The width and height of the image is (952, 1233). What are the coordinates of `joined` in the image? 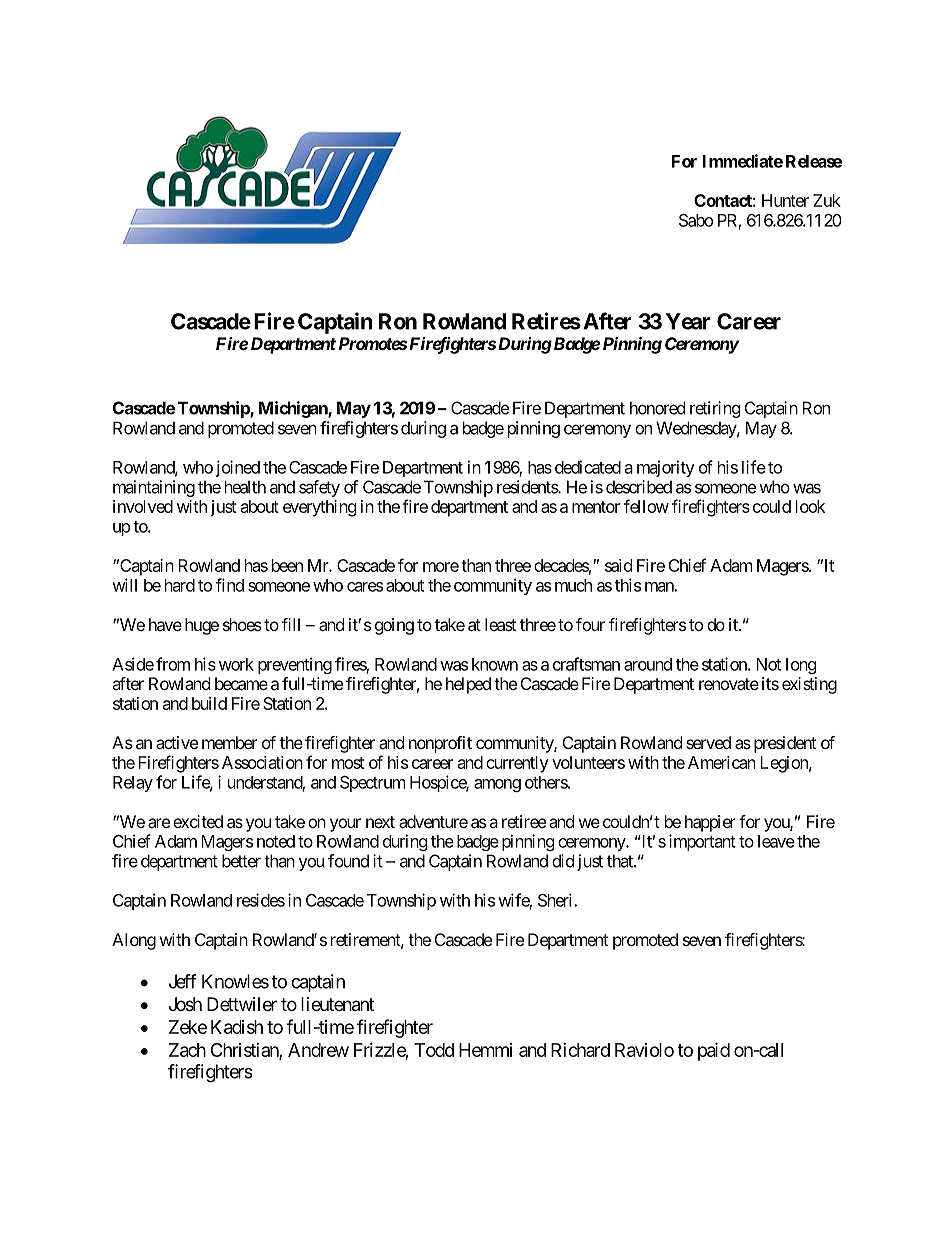 It's located at (238, 468).
